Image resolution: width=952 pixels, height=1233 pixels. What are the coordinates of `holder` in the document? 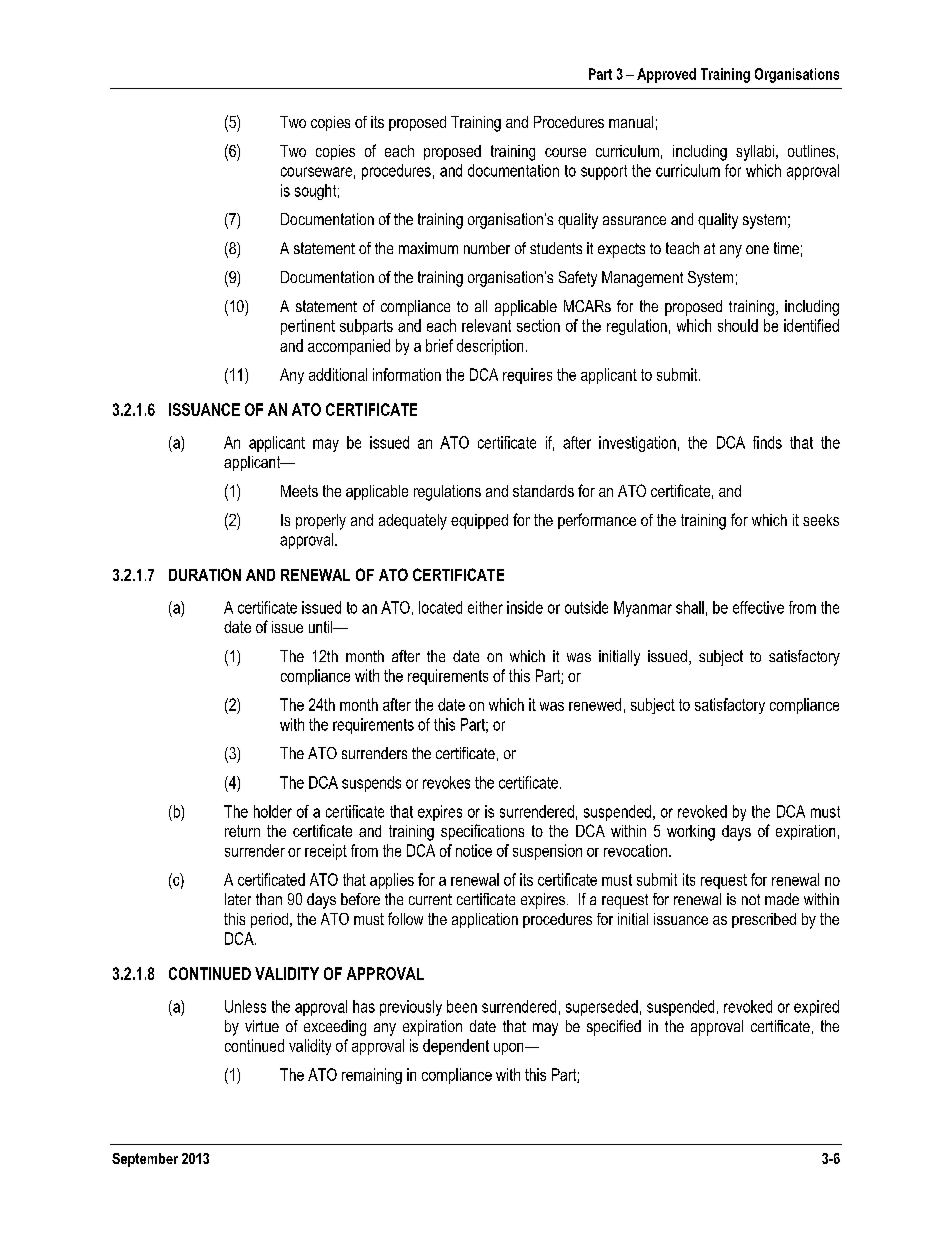 It's located at (273, 811).
